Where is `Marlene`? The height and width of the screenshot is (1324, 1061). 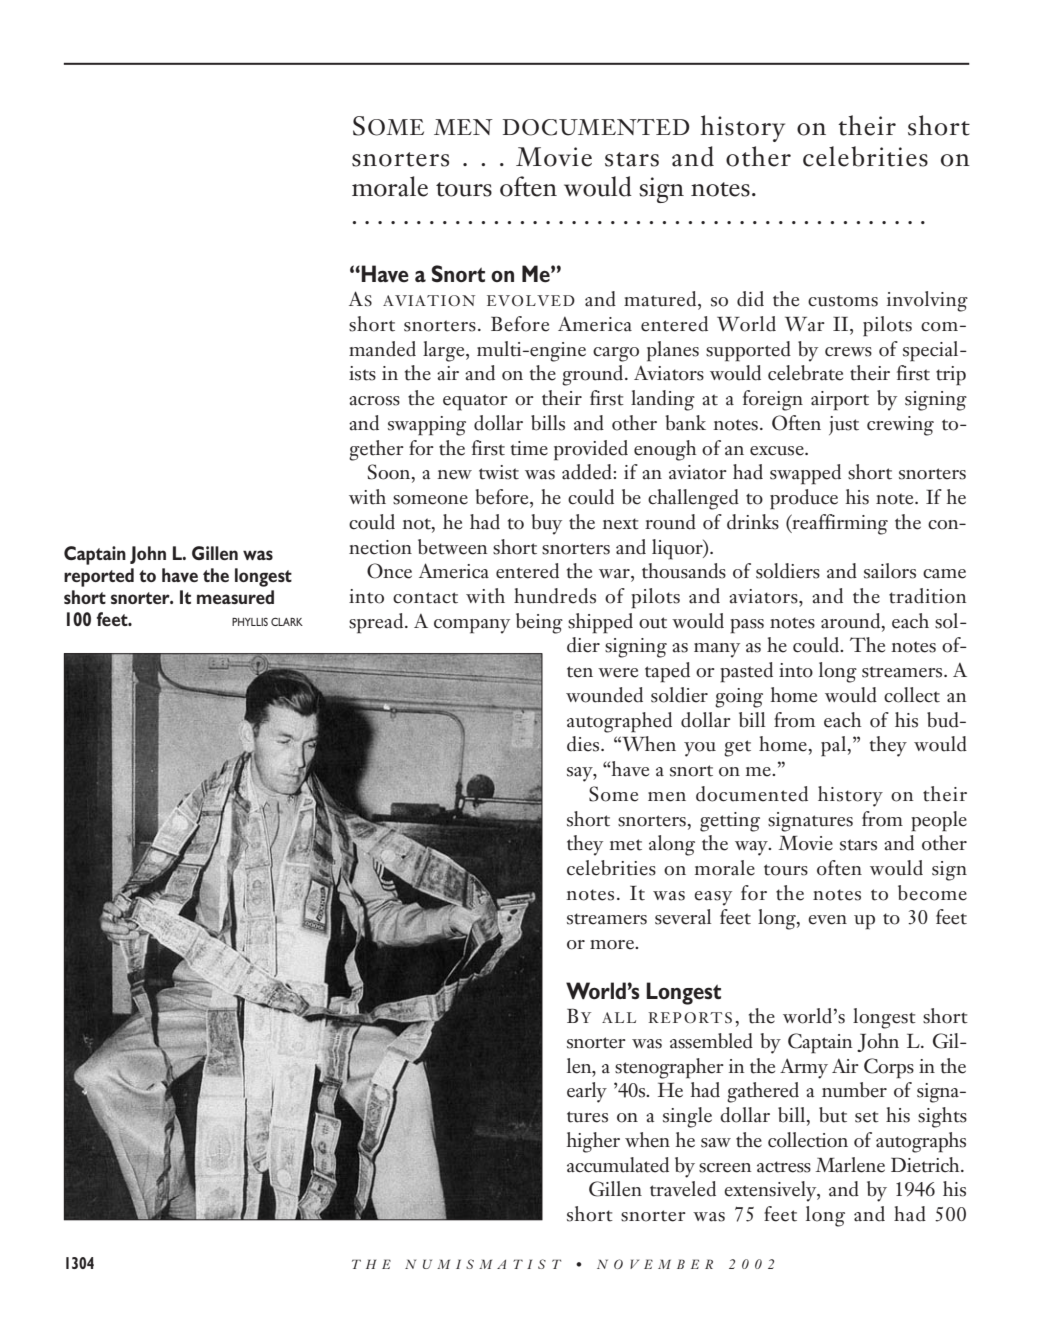 Marlene is located at coordinates (850, 1165).
